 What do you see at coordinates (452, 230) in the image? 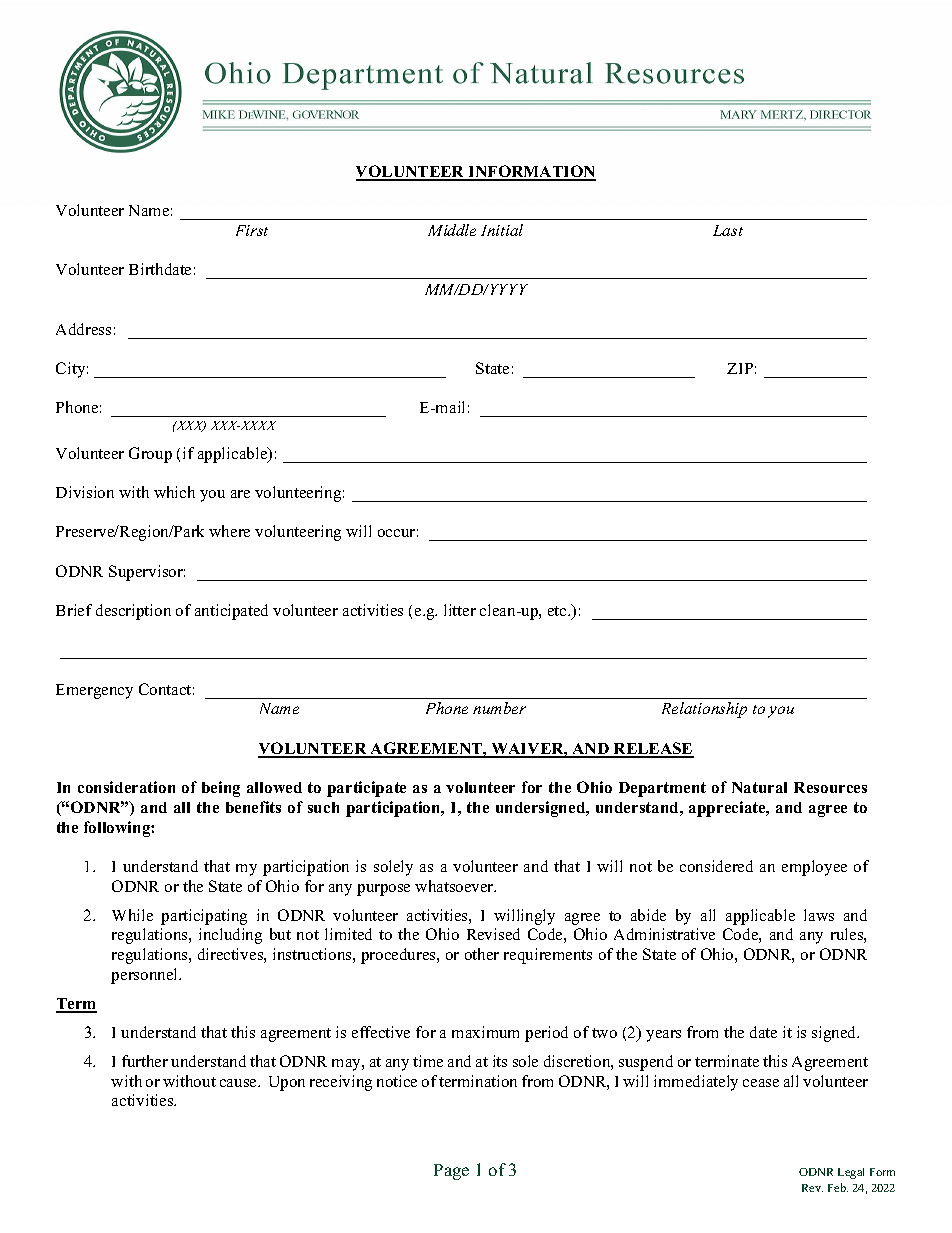
I see `Middle` at bounding box center [452, 230].
